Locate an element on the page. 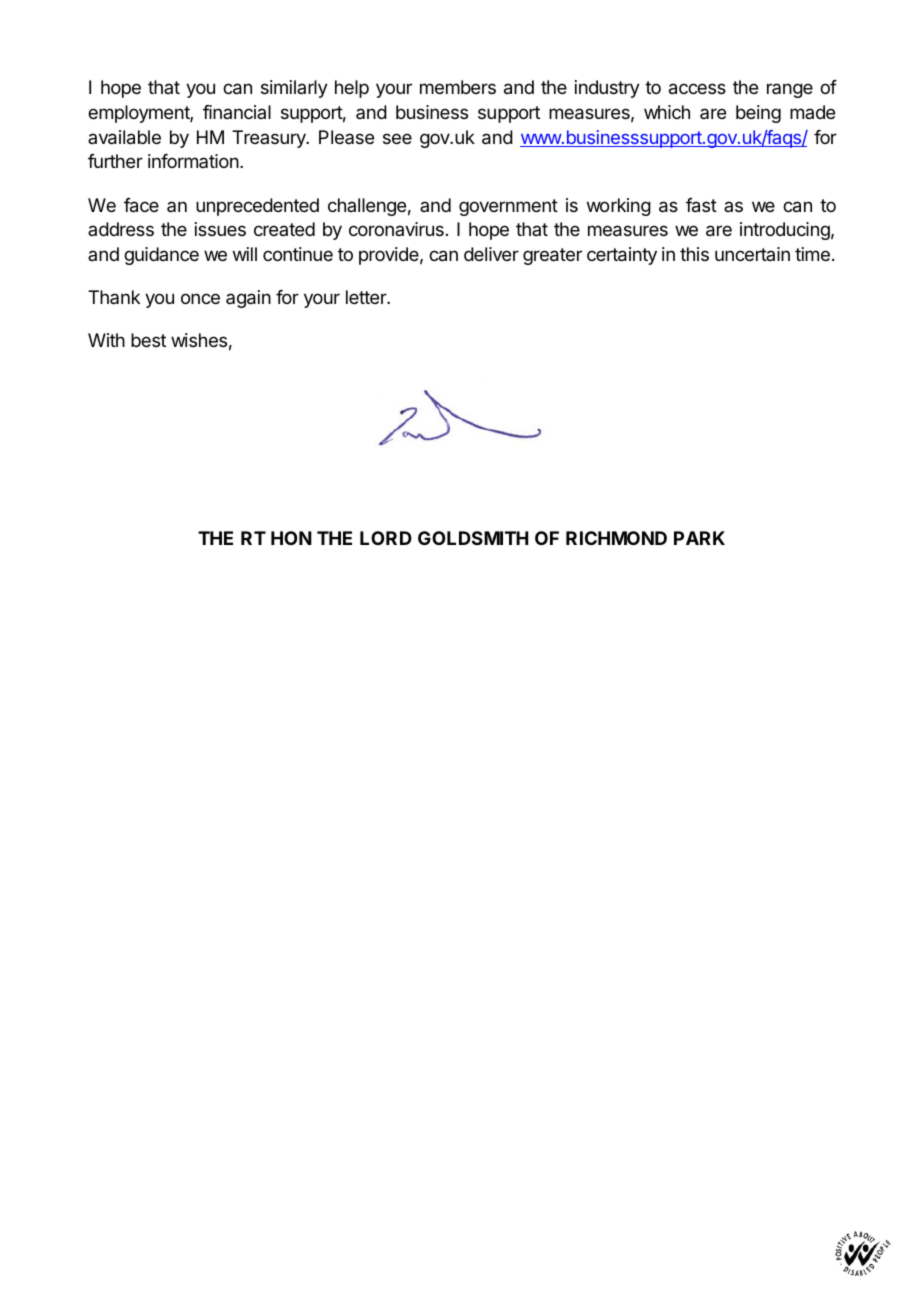 This page has width=924, height=1308. HON is located at coordinates (291, 538).
